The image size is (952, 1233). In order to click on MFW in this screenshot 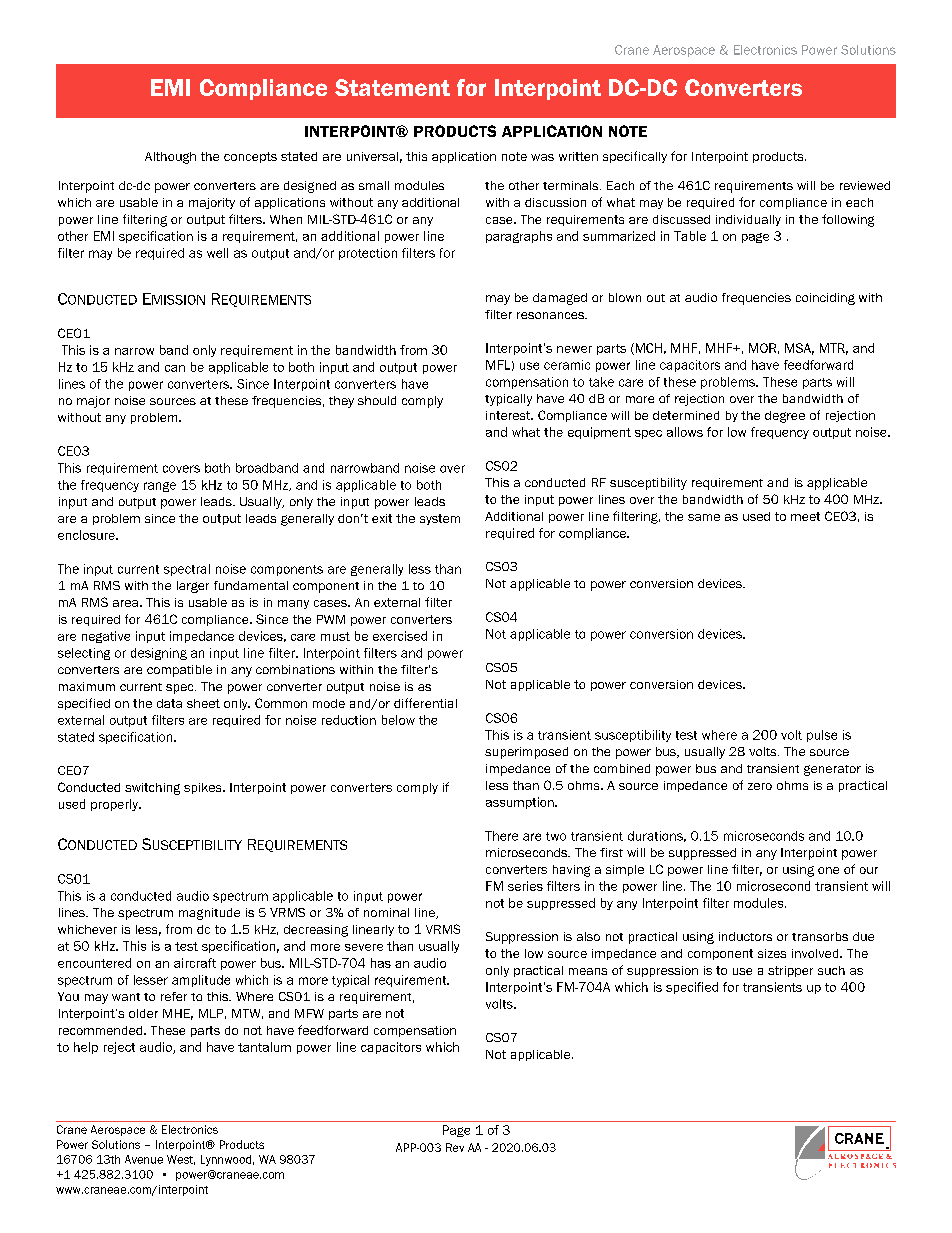, I will do `click(309, 1013)`.
